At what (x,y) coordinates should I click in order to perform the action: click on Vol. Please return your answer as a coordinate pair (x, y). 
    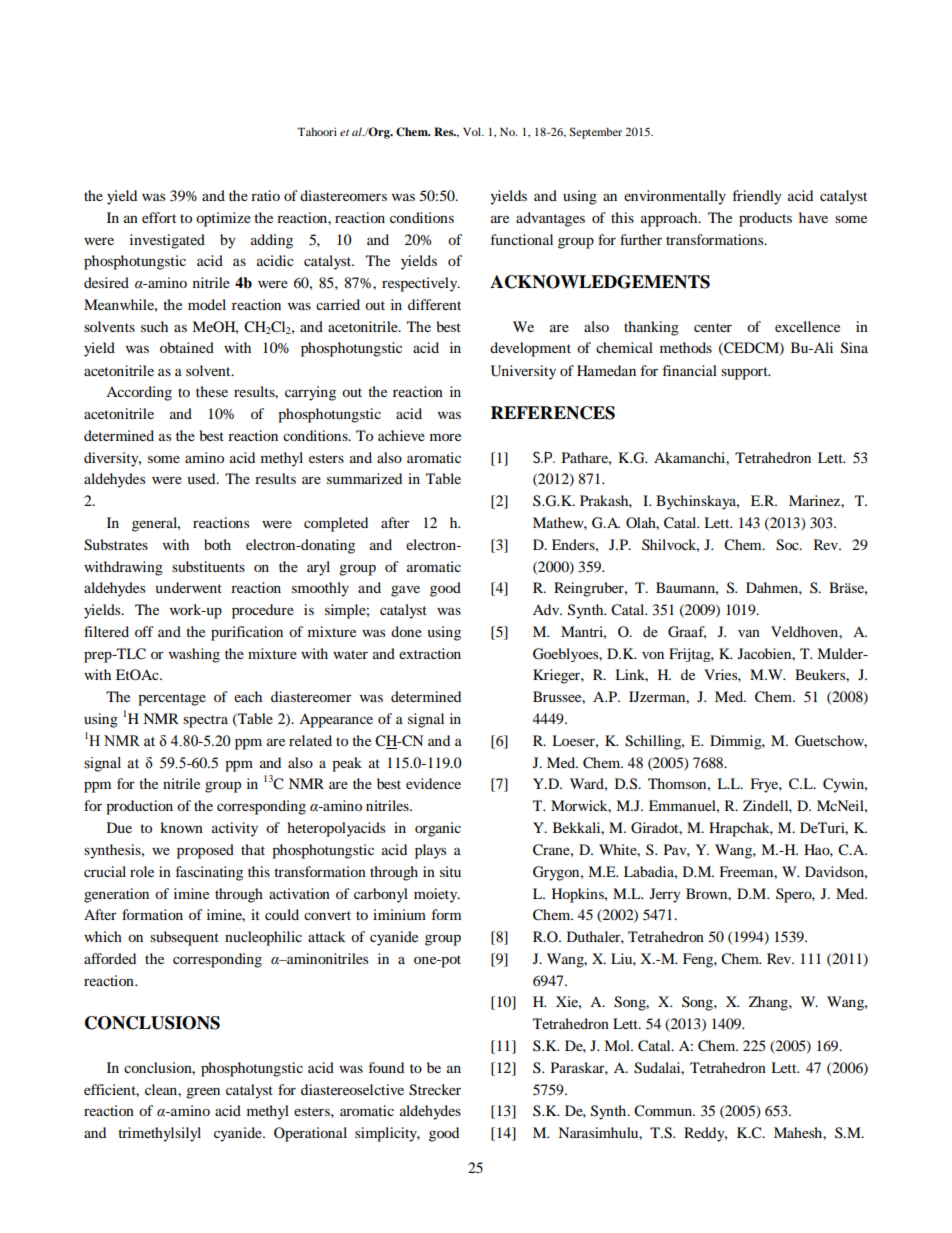
    Looking at the image, I should click on (473, 131).
